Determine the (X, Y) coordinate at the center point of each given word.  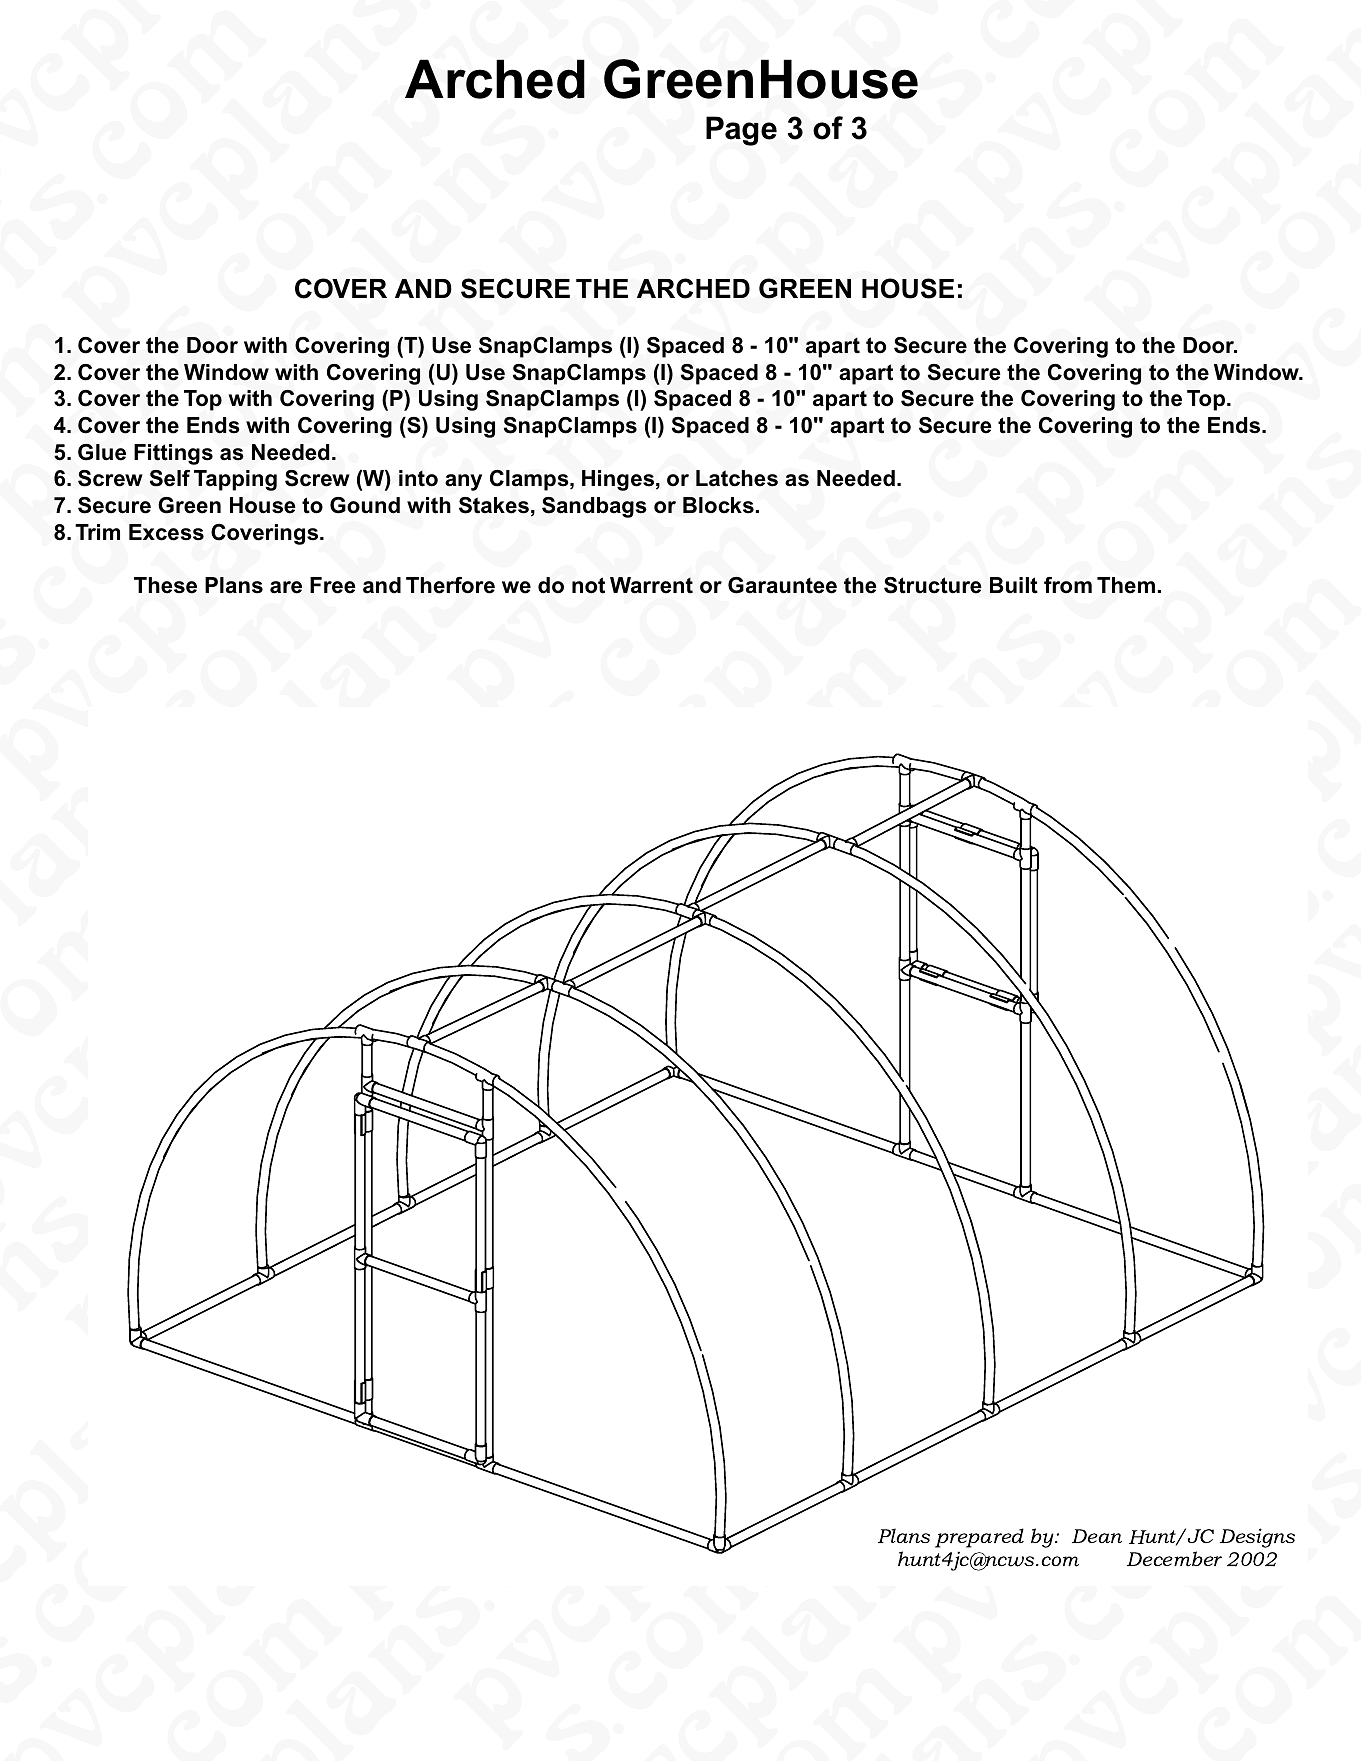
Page (741, 131)
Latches (737, 478)
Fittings (173, 454)
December (1174, 1558)
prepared (979, 1538)
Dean (1097, 1536)
